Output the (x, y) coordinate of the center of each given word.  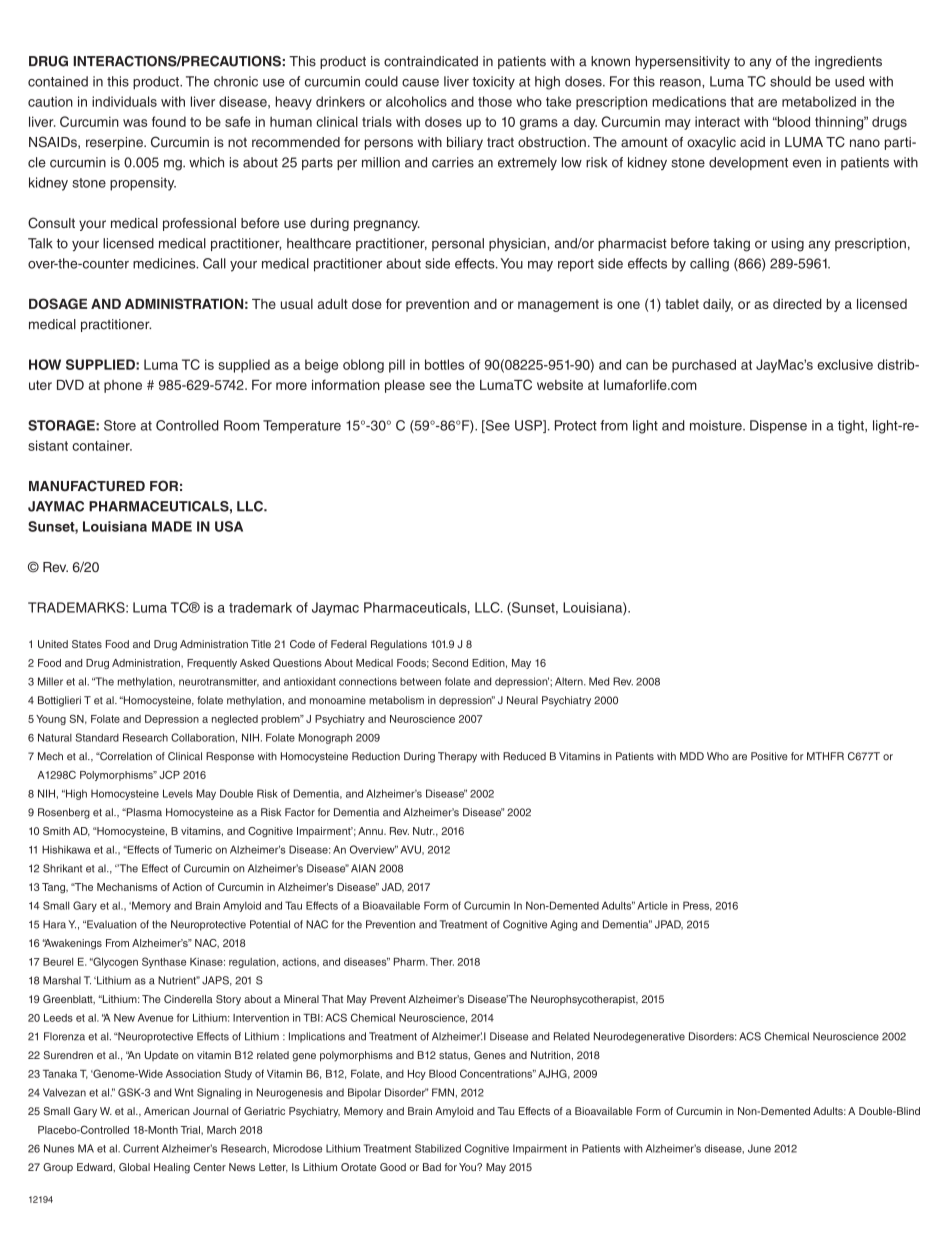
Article (652, 905)
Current (141, 1148)
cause (420, 83)
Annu (371, 831)
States (87, 644)
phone (123, 386)
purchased (704, 366)
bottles (444, 364)
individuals (124, 101)
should (790, 81)
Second (450, 662)
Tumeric (193, 849)
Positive (769, 756)
